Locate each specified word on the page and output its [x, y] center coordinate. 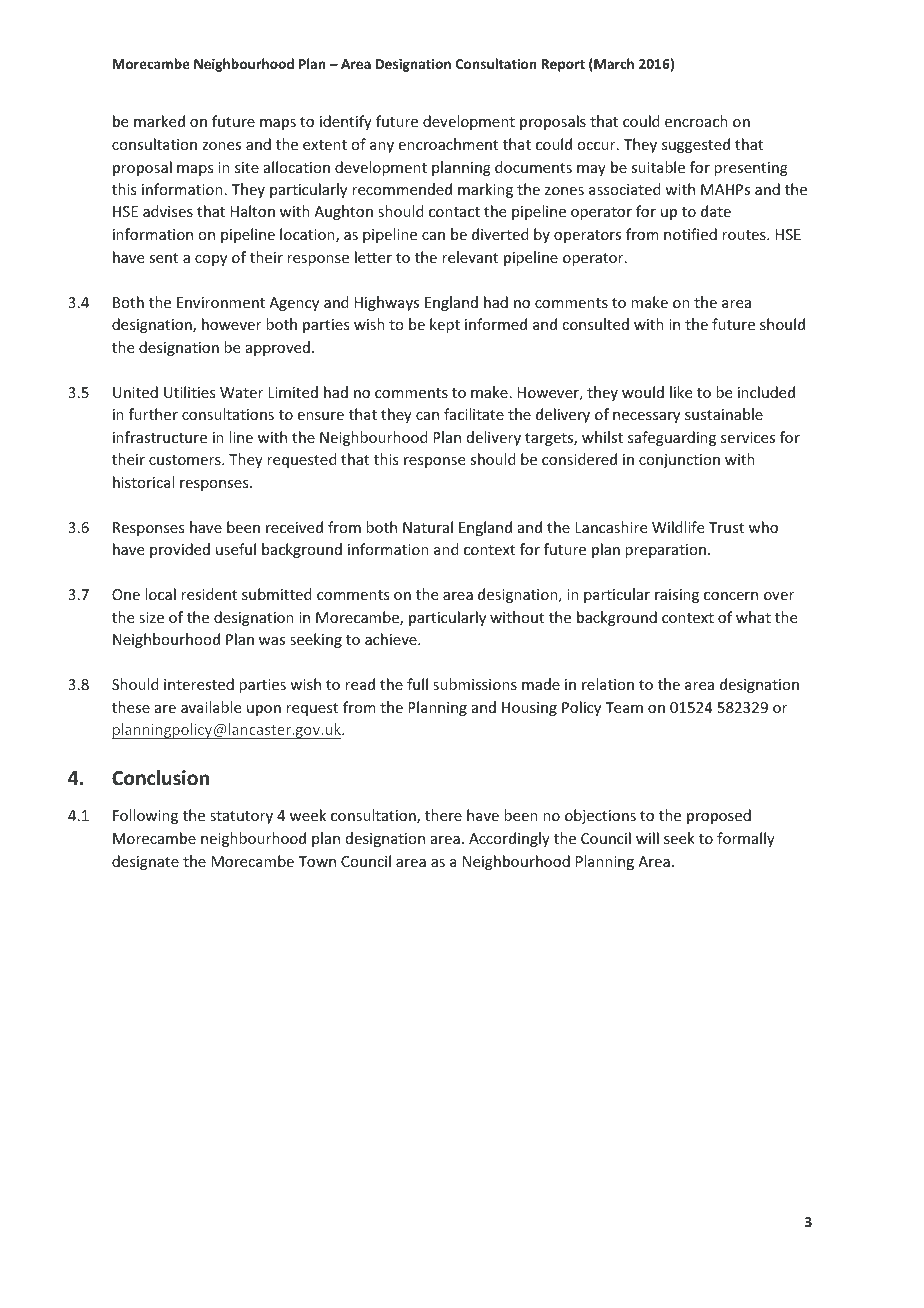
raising [677, 596]
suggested [696, 145]
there [443, 815]
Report [563, 65]
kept [445, 325]
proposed [719, 816]
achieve [392, 639]
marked [159, 121]
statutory [241, 817]
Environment [221, 302]
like [681, 392]
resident [209, 594]
